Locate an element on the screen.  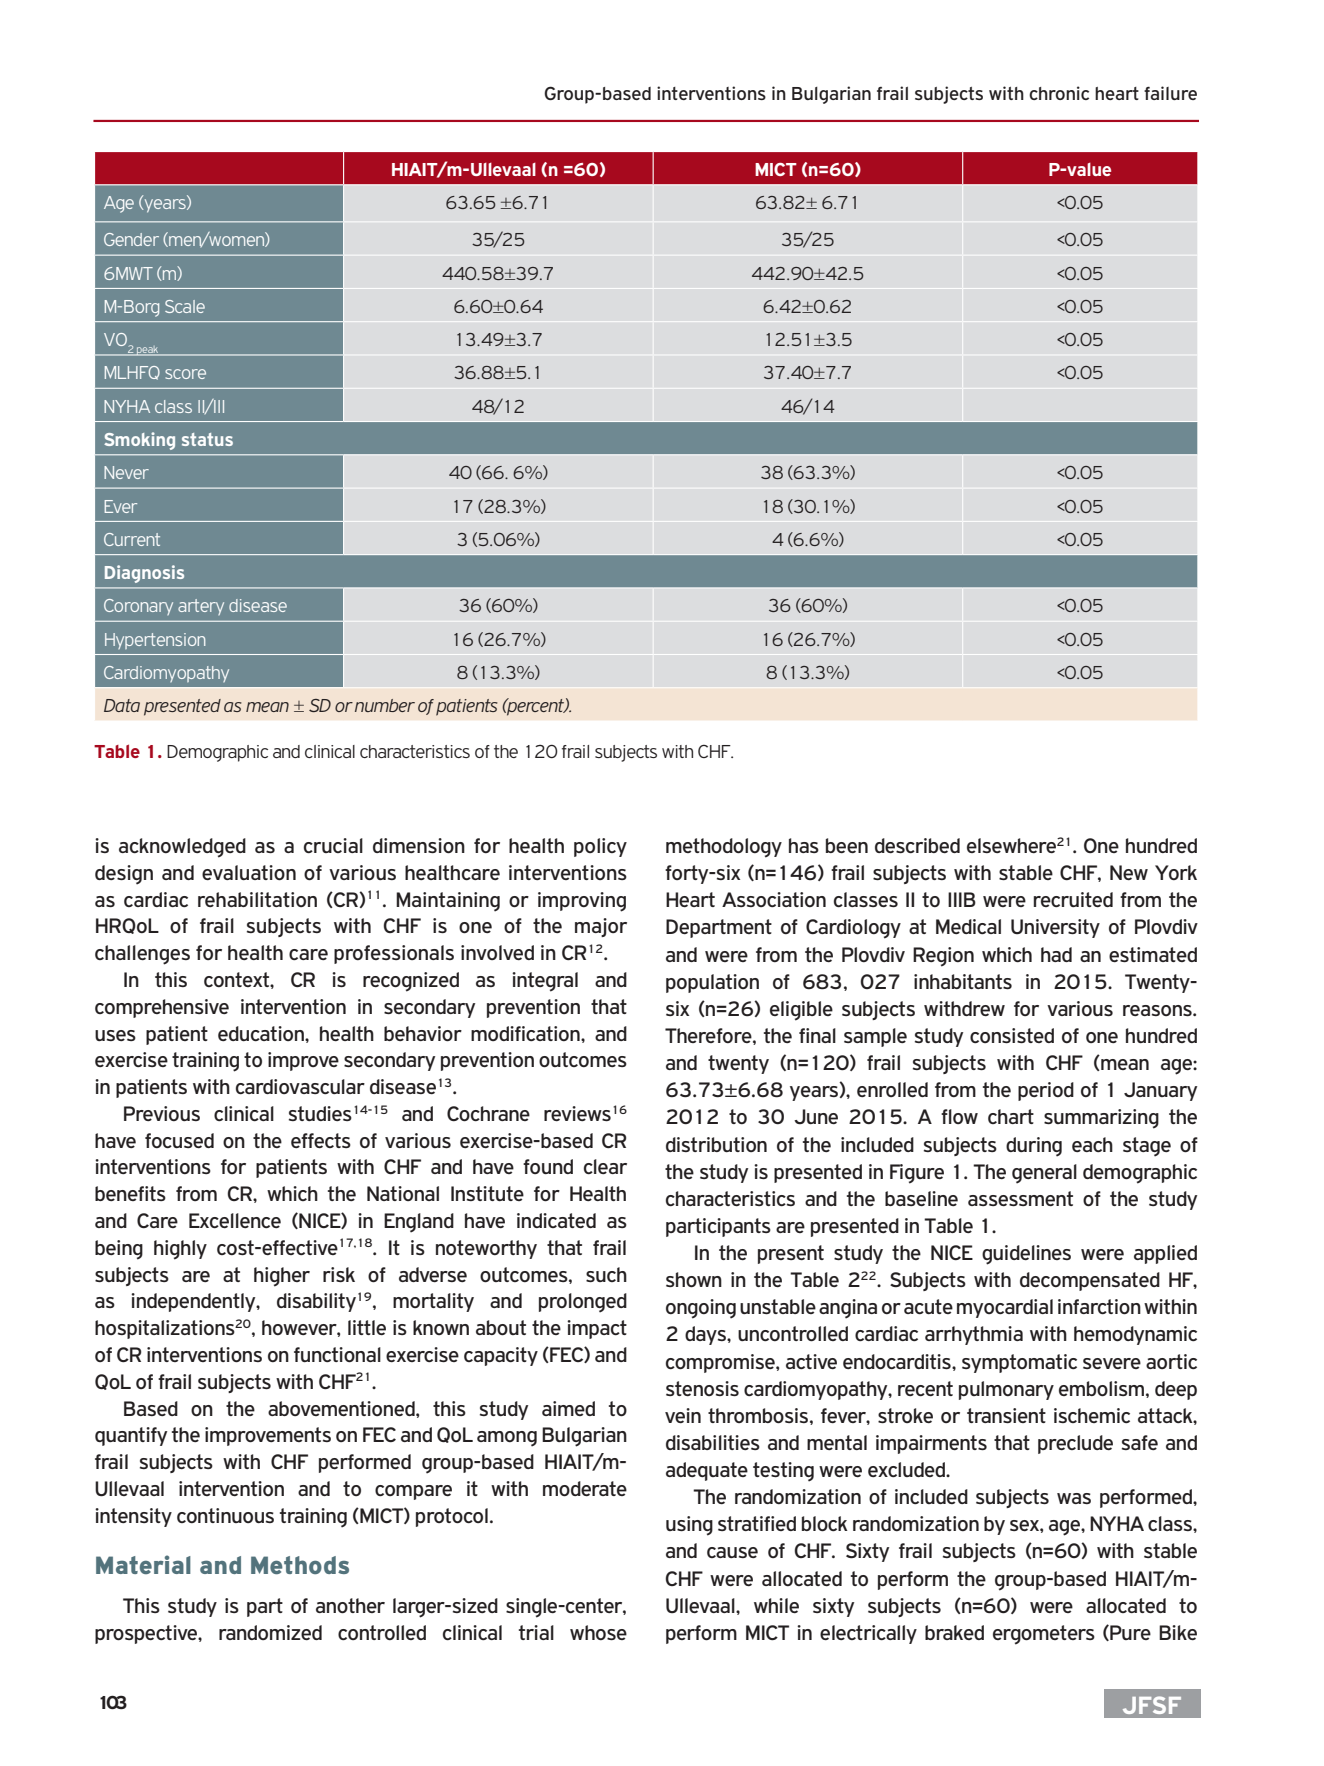
failure is located at coordinates (1170, 93).
